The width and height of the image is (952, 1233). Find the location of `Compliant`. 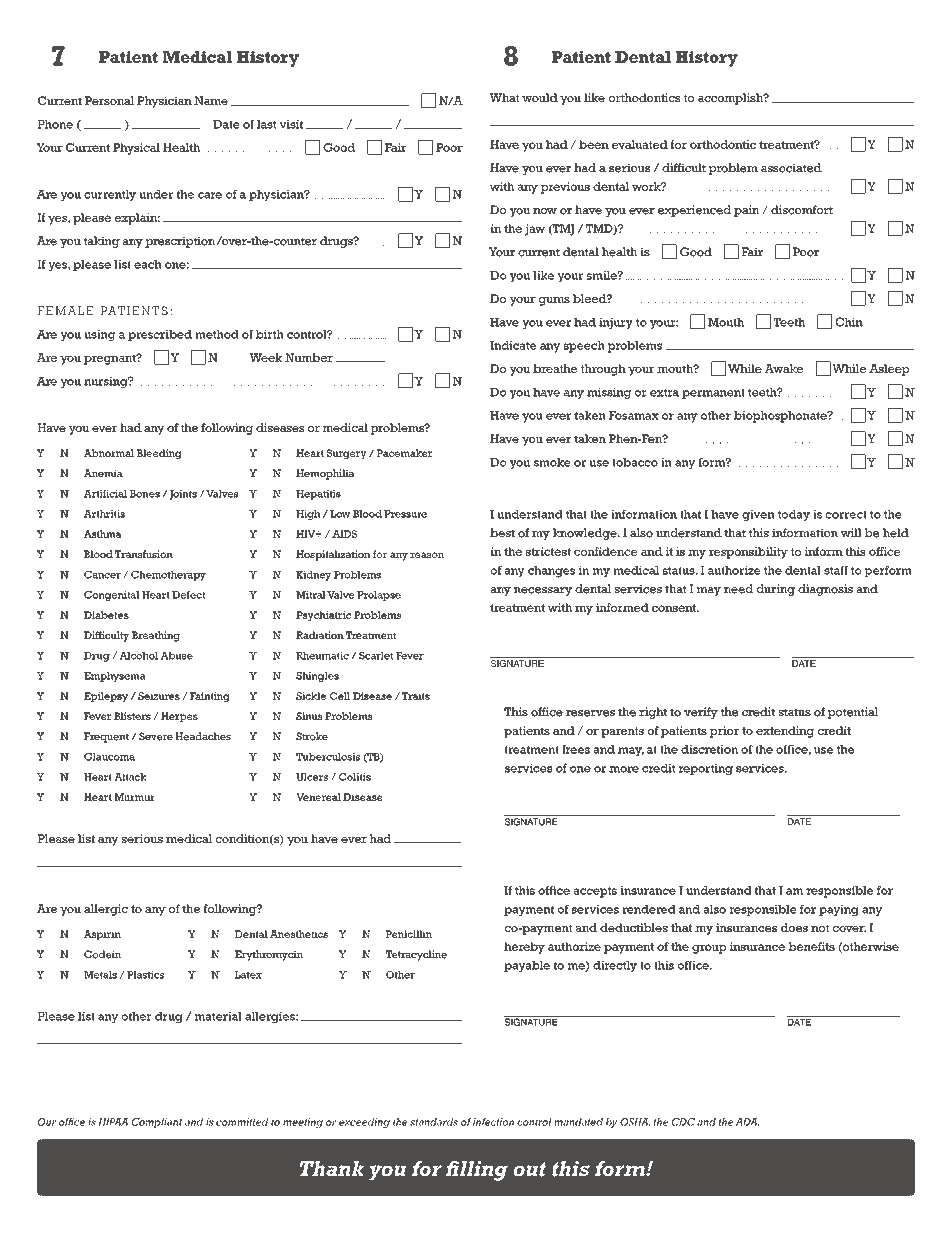

Compliant is located at coordinates (156, 1123).
